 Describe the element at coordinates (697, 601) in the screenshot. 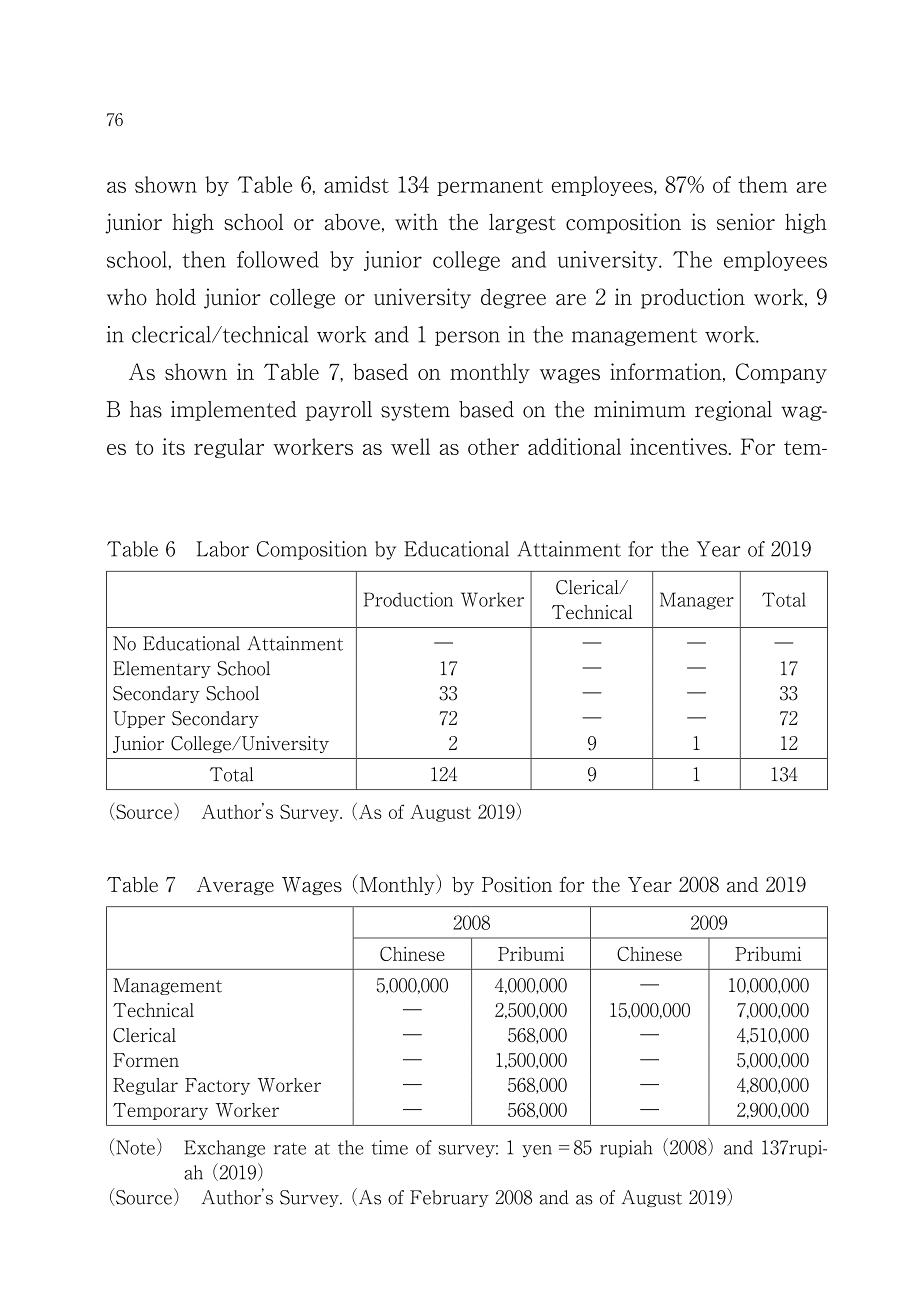

I see `Manager` at that location.
